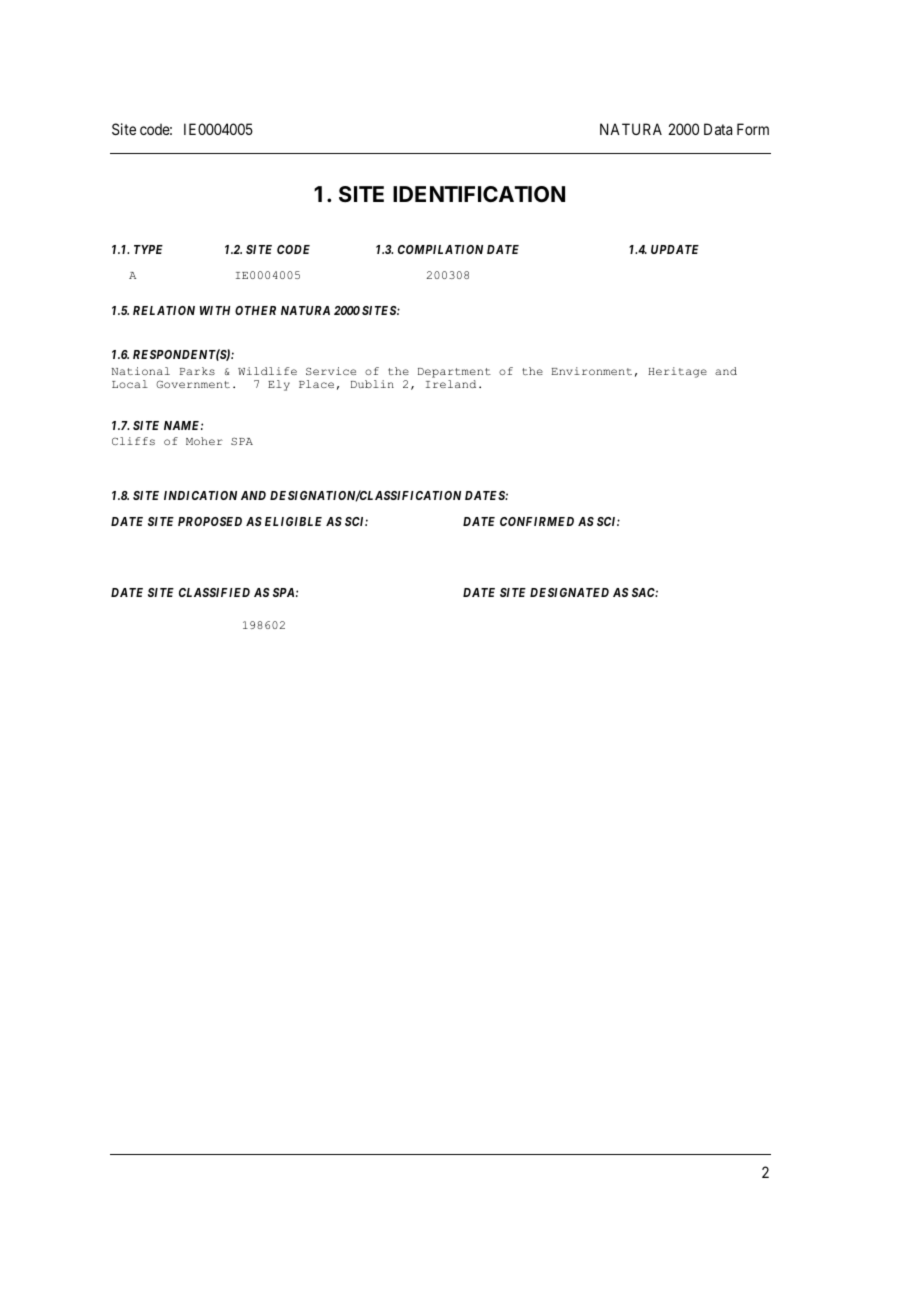 This page has width=924, height=1308. What do you see at coordinates (591, 371) in the page?
I see `Environment` at bounding box center [591, 371].
